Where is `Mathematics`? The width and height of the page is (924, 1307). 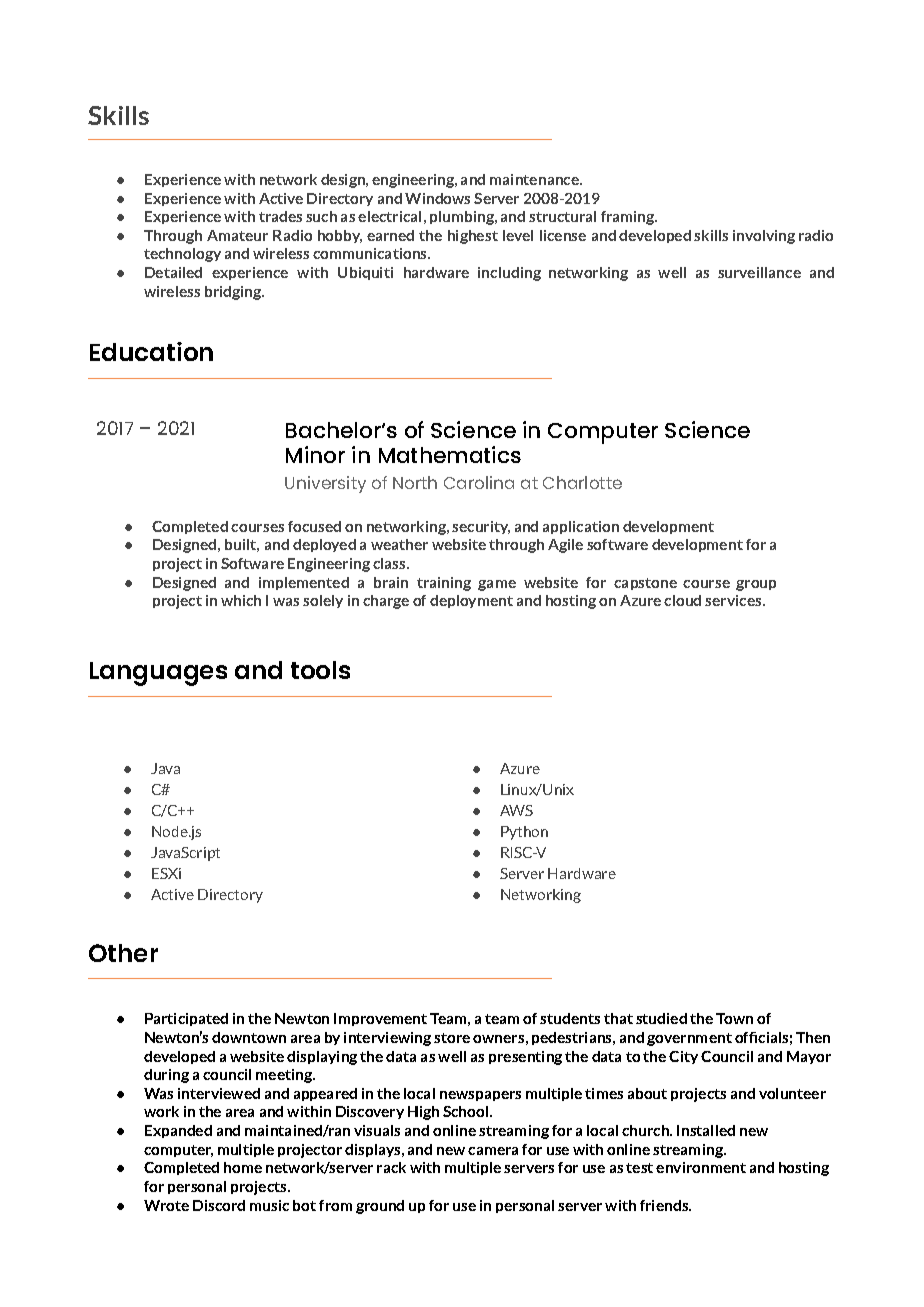 Mathematics is located at coordinates (450, 454).
